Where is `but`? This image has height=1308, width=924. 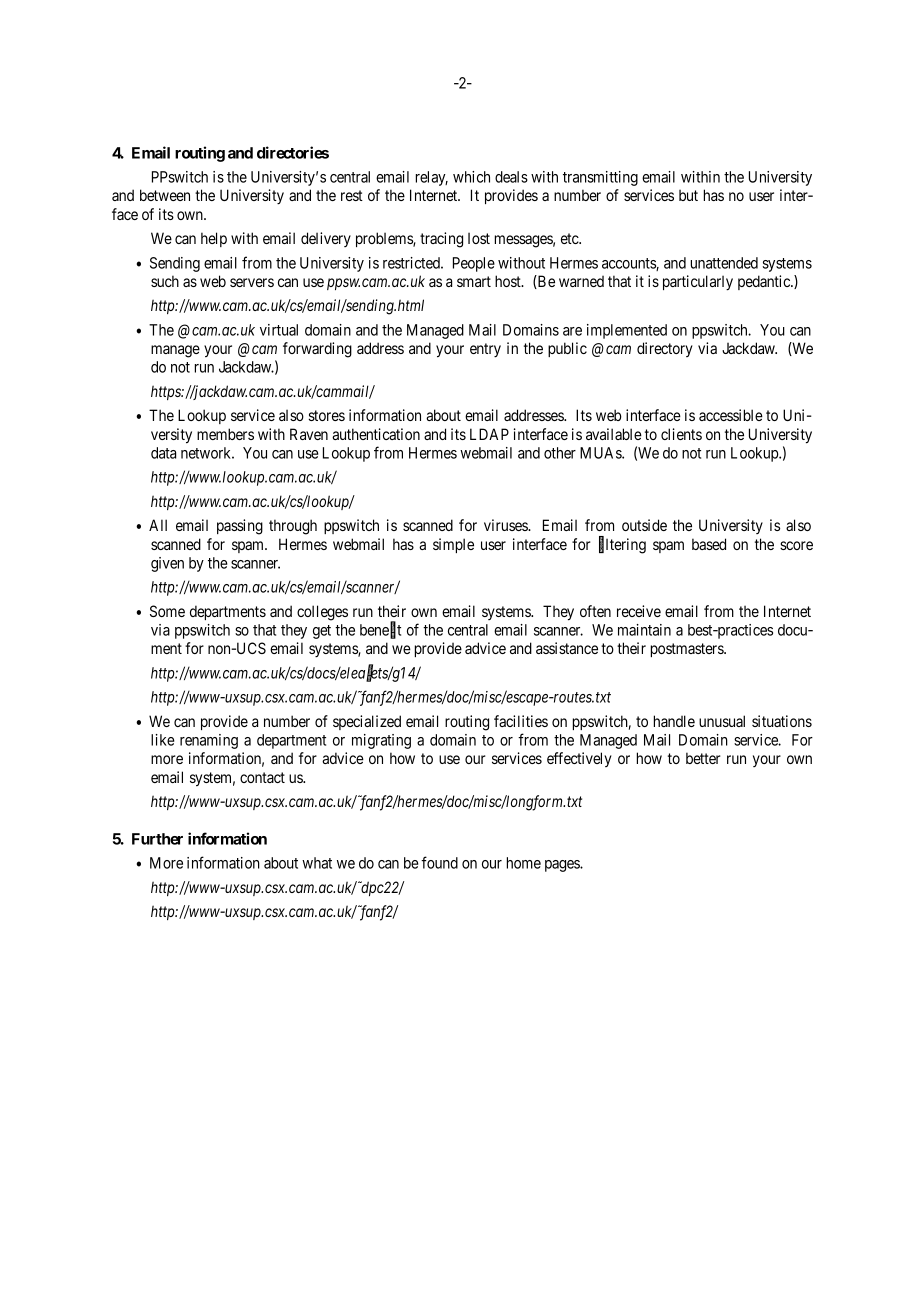
but is located at coordinates (688, 195).
